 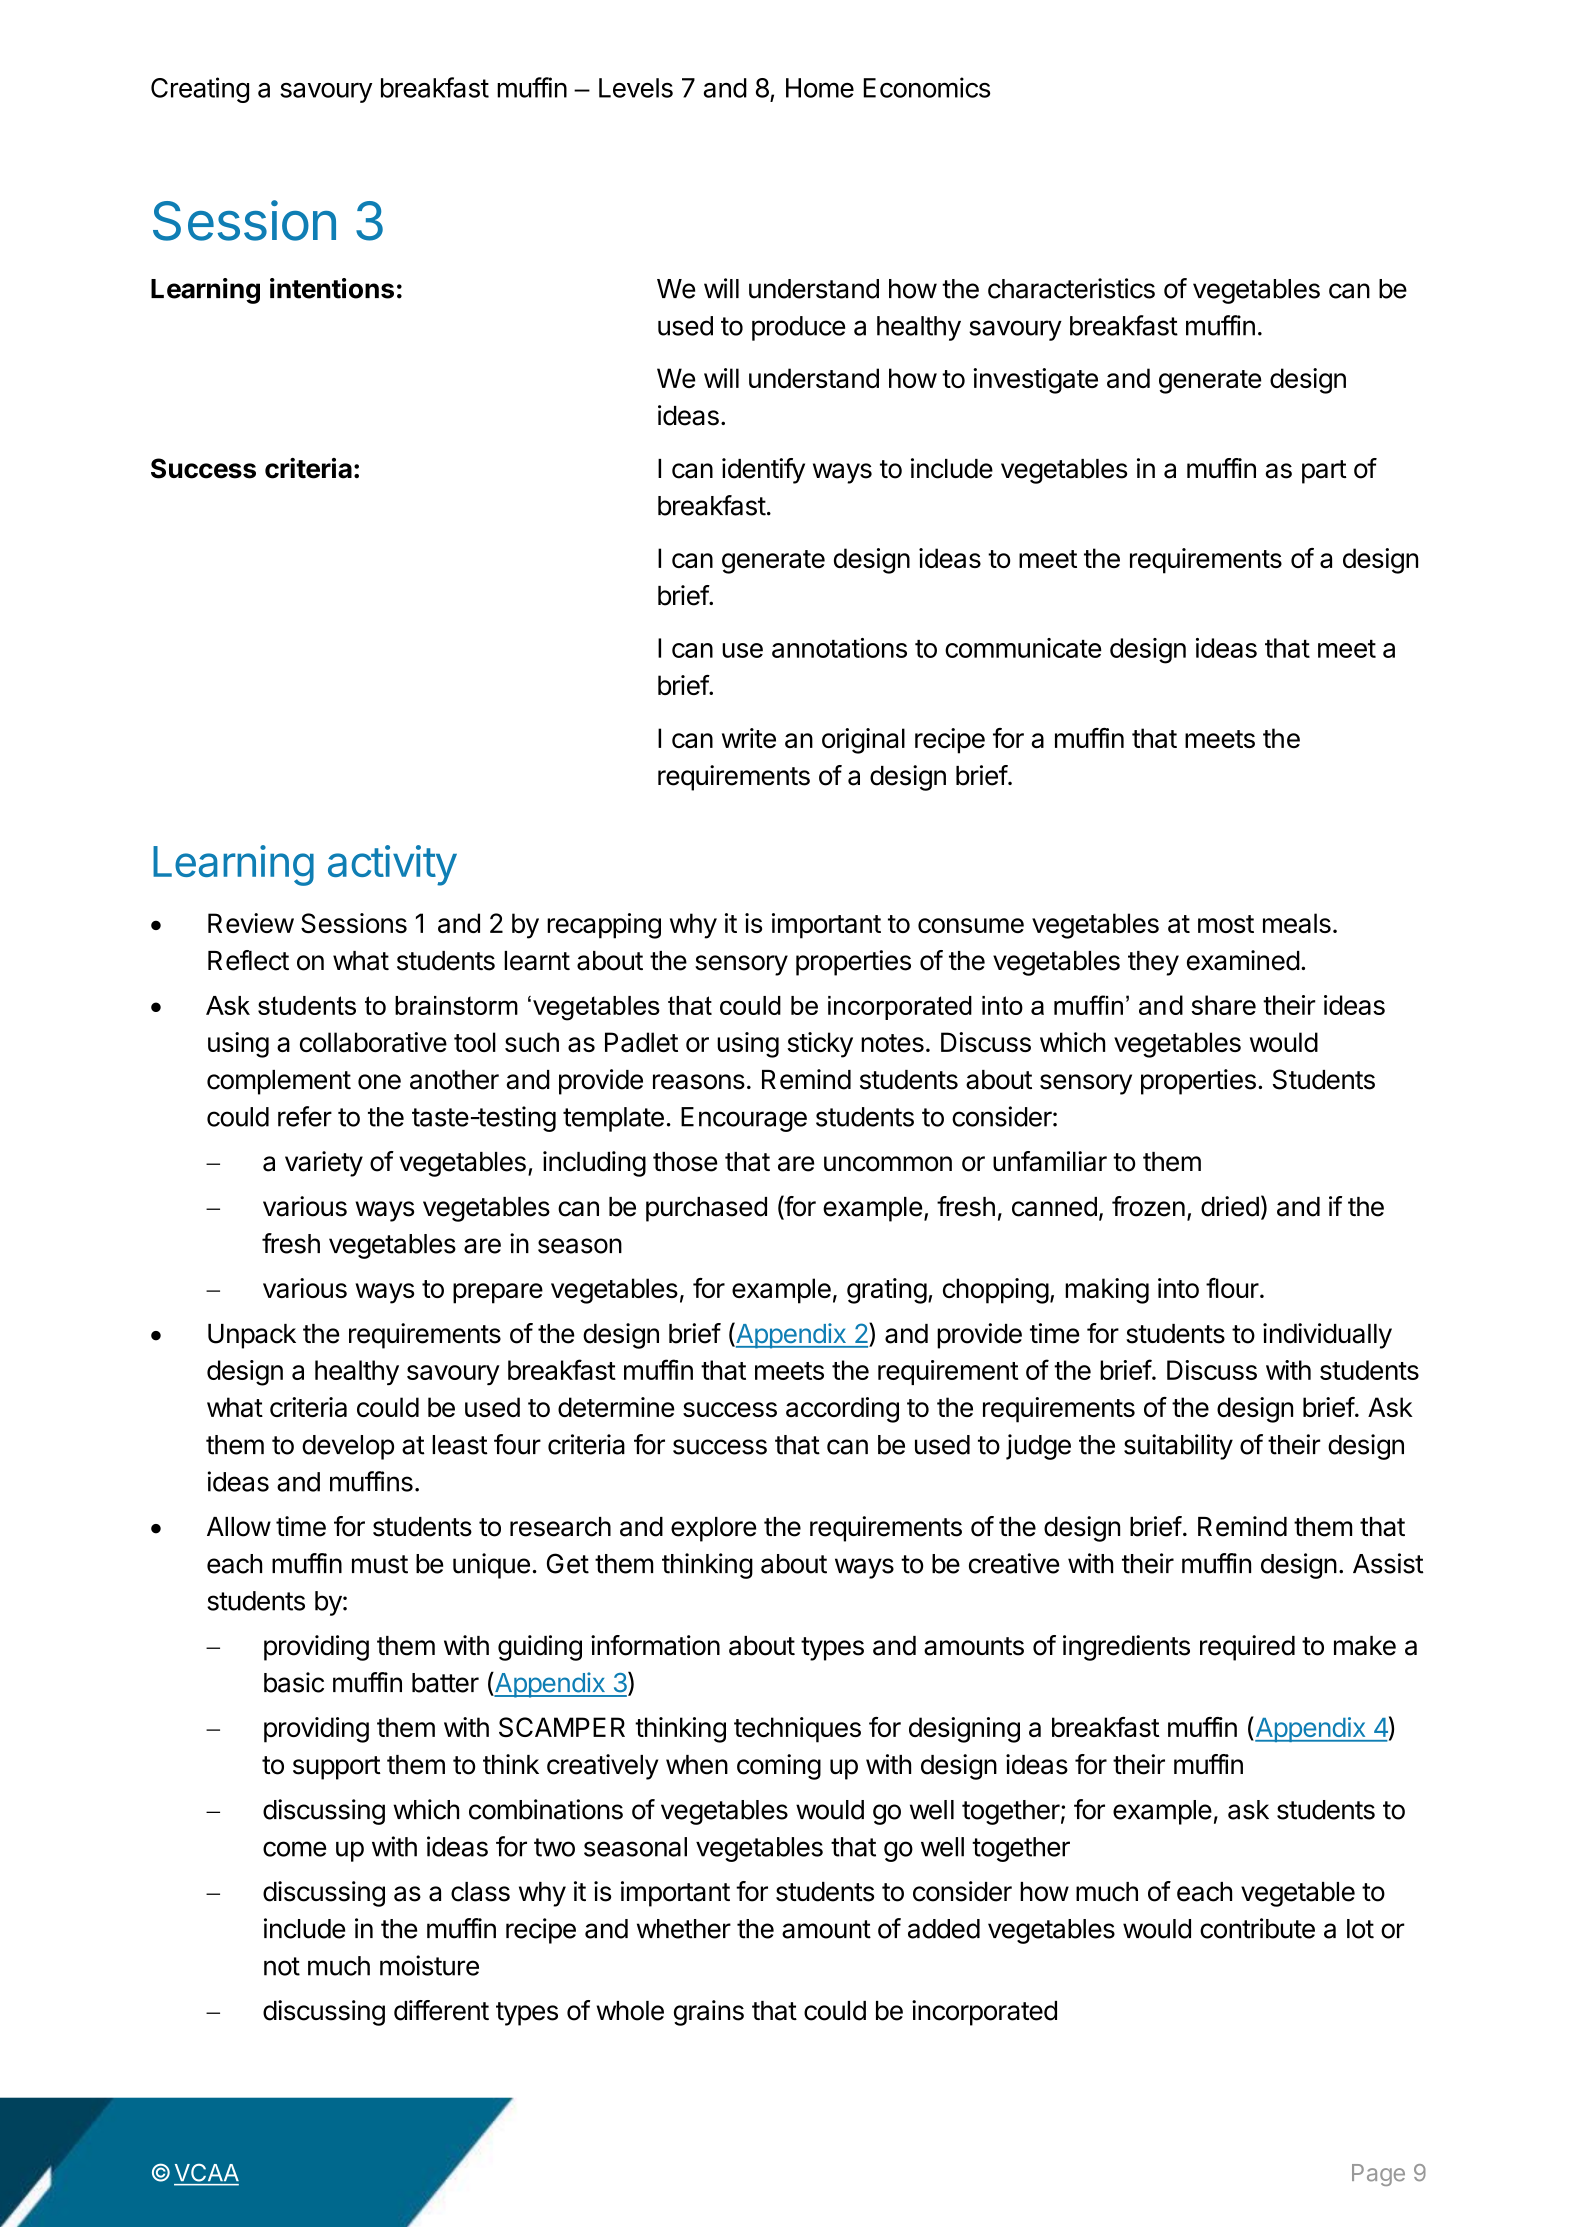 What do you see at coordinates (820, 1045) in the screenshot?
I see `sticky` at bounding box center [820, 1045].
